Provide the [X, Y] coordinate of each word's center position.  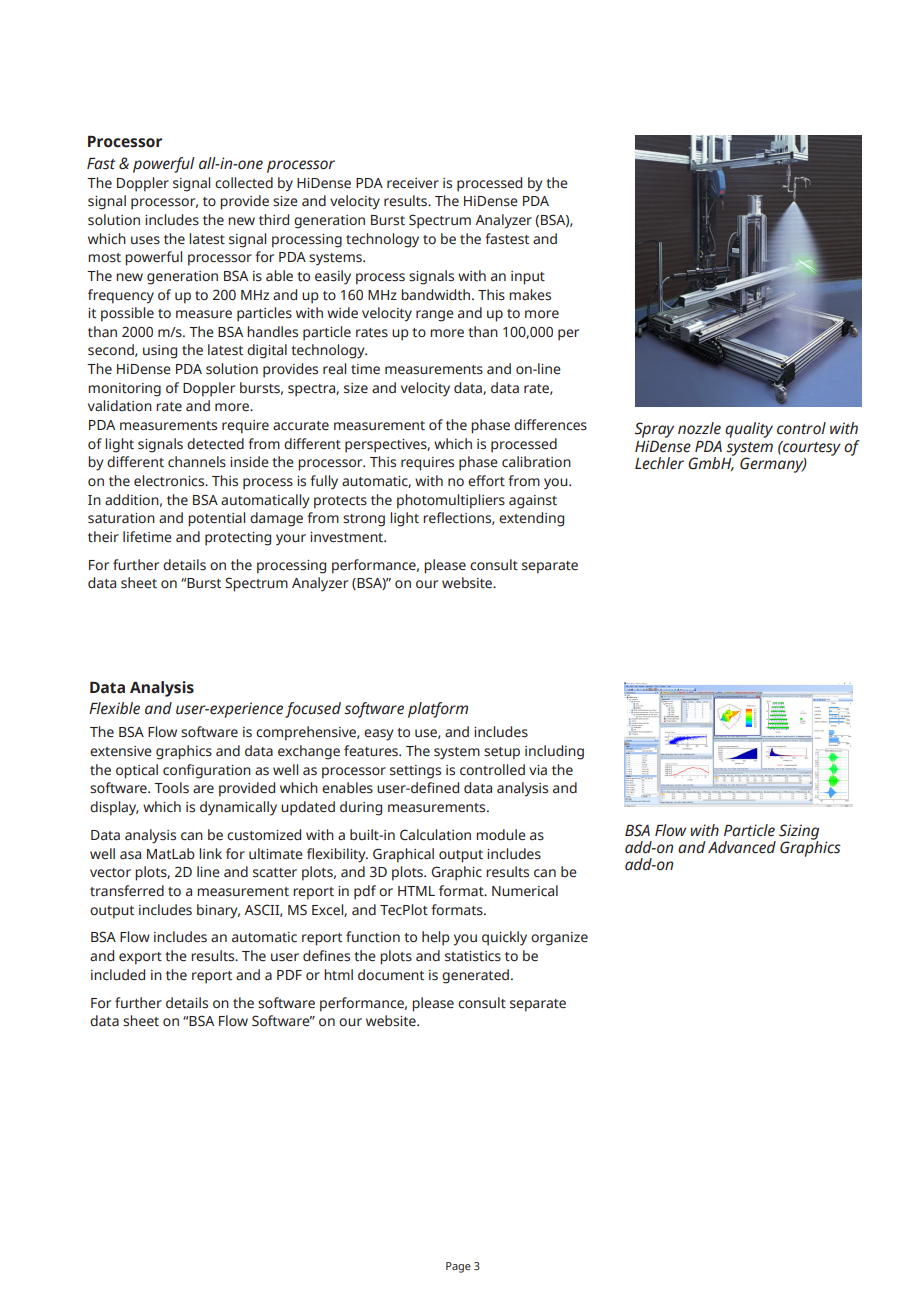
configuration [207, 771]
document [391, 975]
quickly [504, 938]
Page [458, 1267]
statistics [473, 956]
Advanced [742, 847]
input [528, 278]
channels [197, 462]
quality [749, 430]
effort [486, 481]
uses [145, 240]
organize [559, 939]
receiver [413, 183]
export [140, 958]
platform [438, 710]
